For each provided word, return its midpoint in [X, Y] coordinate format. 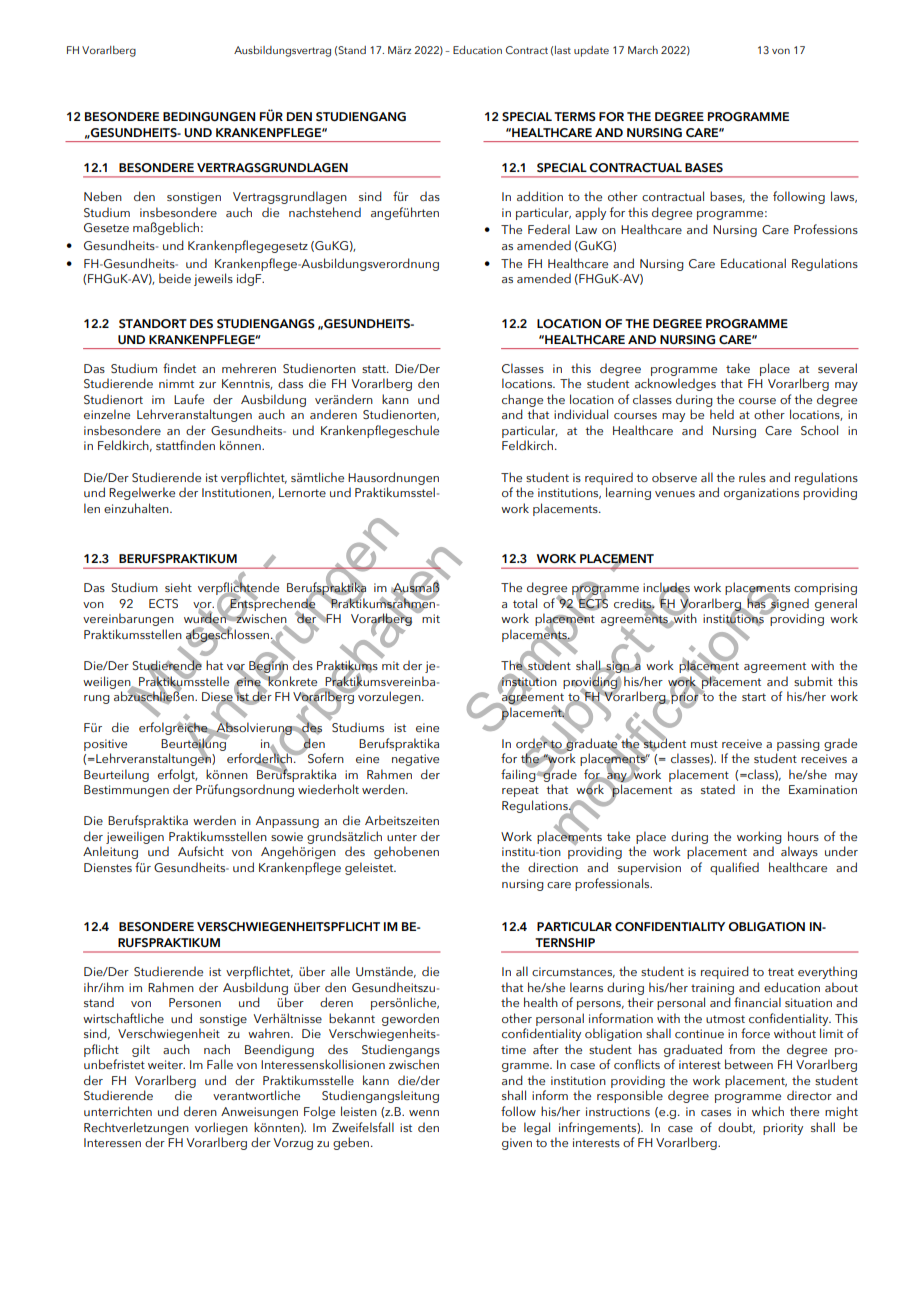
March [643, 50]
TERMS [575, 116]
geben [352, 1143]
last [563, 50]
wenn [424, 1113]
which [768, 1111]
